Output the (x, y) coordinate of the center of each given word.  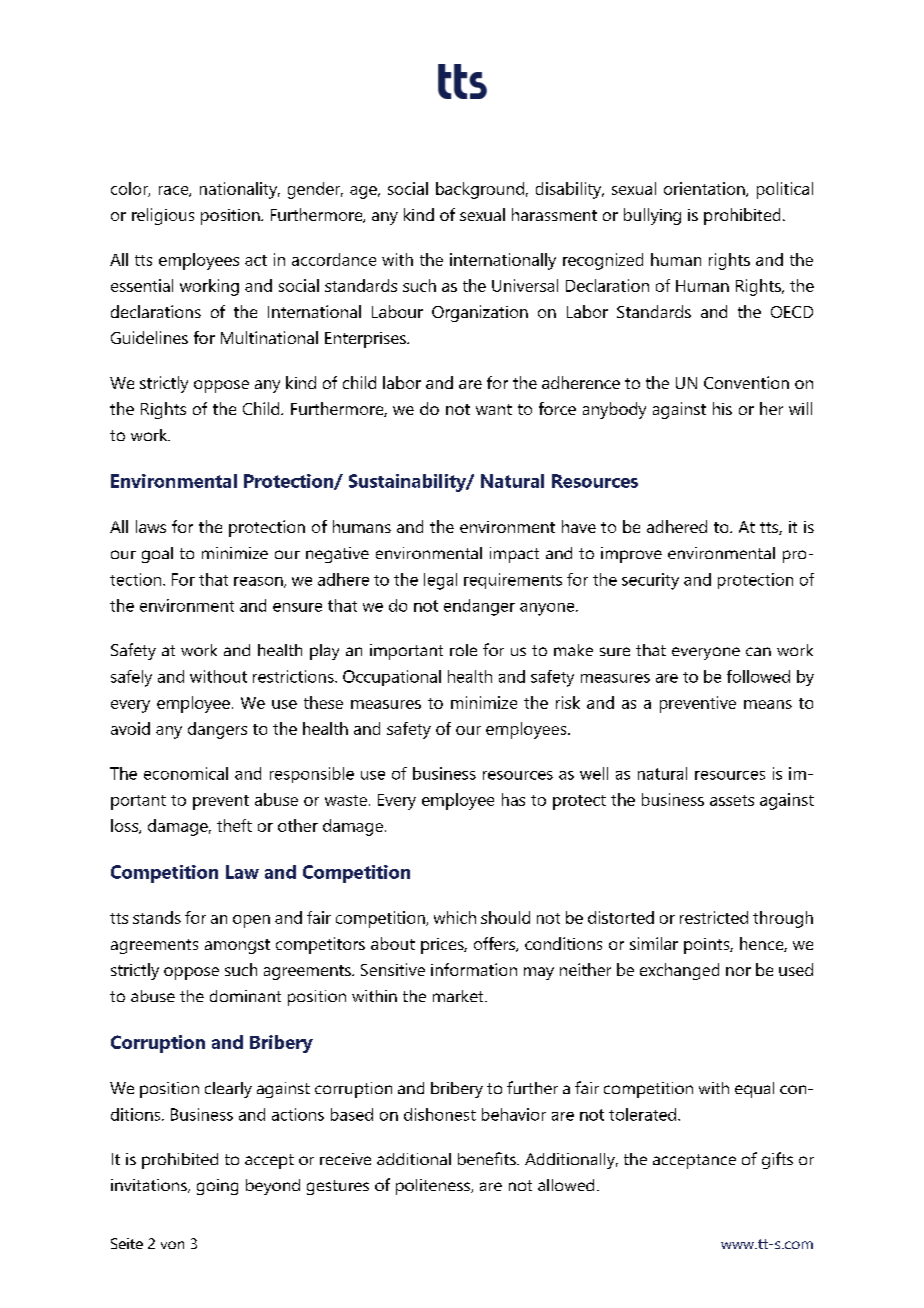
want (494, 409)
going (217, 1187)
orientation (705, 189)
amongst (237, 946)
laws (151, 526)
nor (738, 971)
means (768, 704)
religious (163, 216)
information (474, 969)
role (463, 650)
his (722, 408)
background (480, 190)
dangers (217, 730)
